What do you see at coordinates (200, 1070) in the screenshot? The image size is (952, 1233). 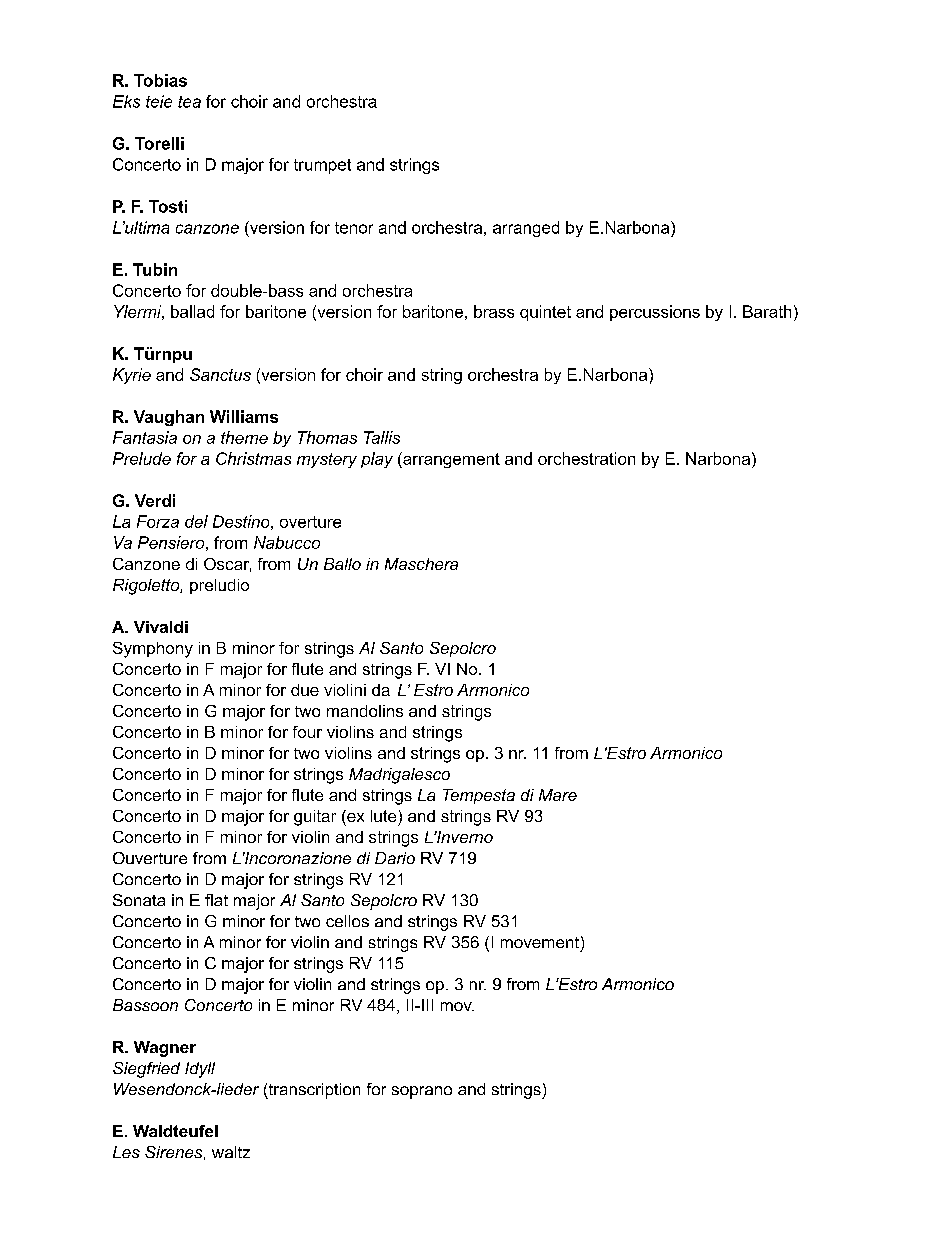 I see `Idyll` at bounding box center [200, 1070].
